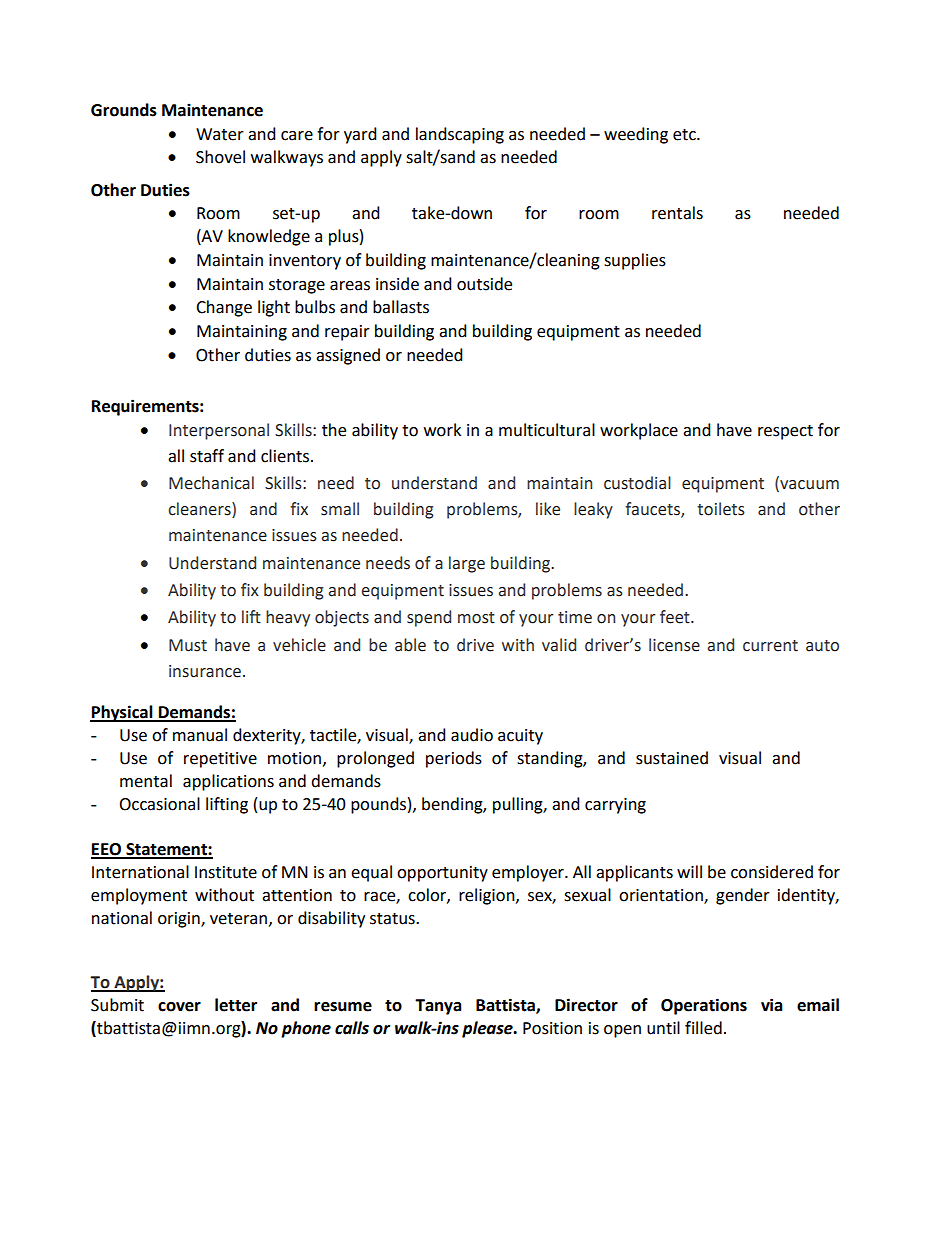 This screenshot has width=952, height=1233. I want to click on Change, so click(224, 308).
